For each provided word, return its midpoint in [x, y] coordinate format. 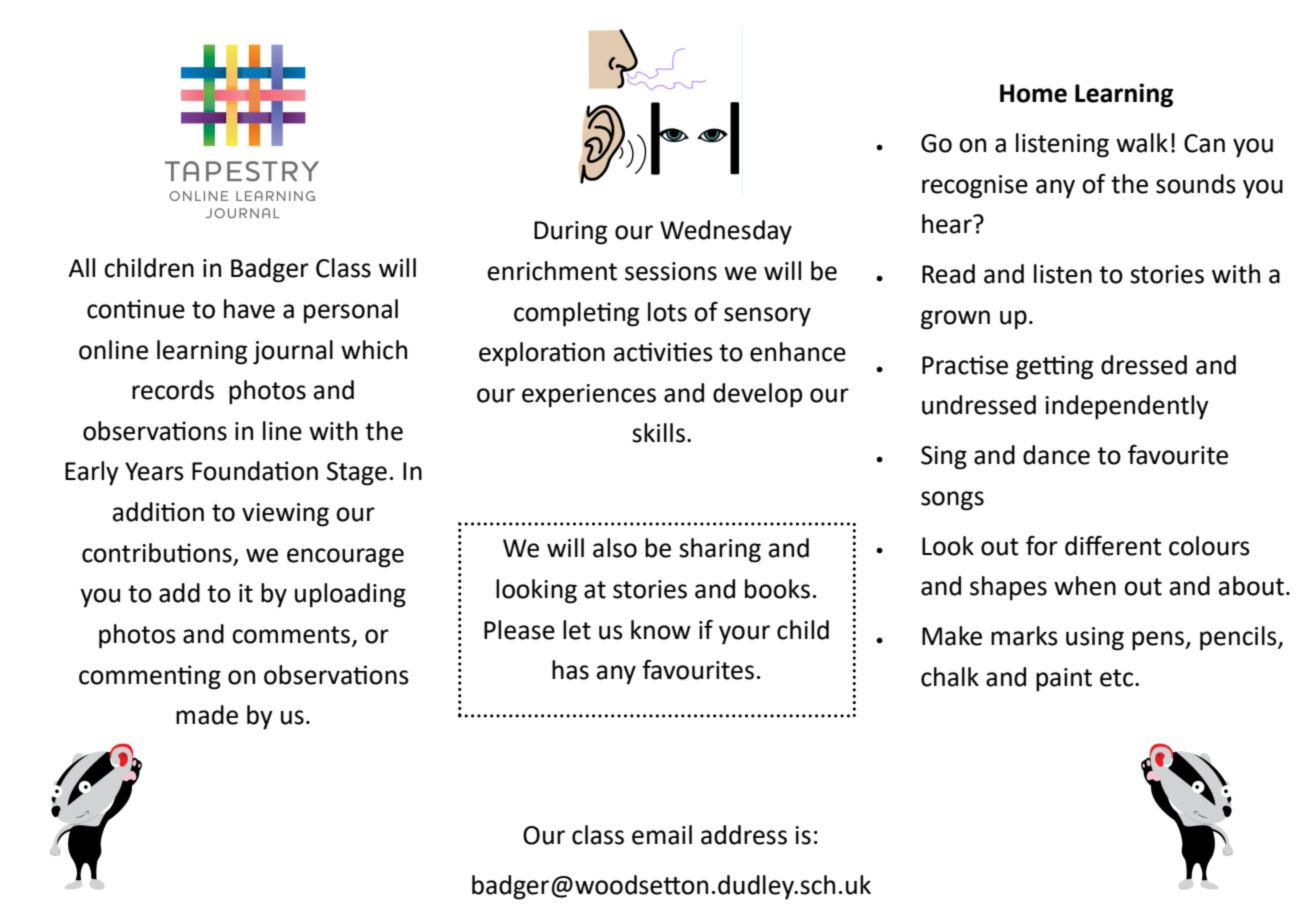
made [207, 715]
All [81, 267]
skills [658, 433]
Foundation [255, 471]
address [744, 835]
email [662, 835]
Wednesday [726, 232]
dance [1056, 455]
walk [1142, 143]
